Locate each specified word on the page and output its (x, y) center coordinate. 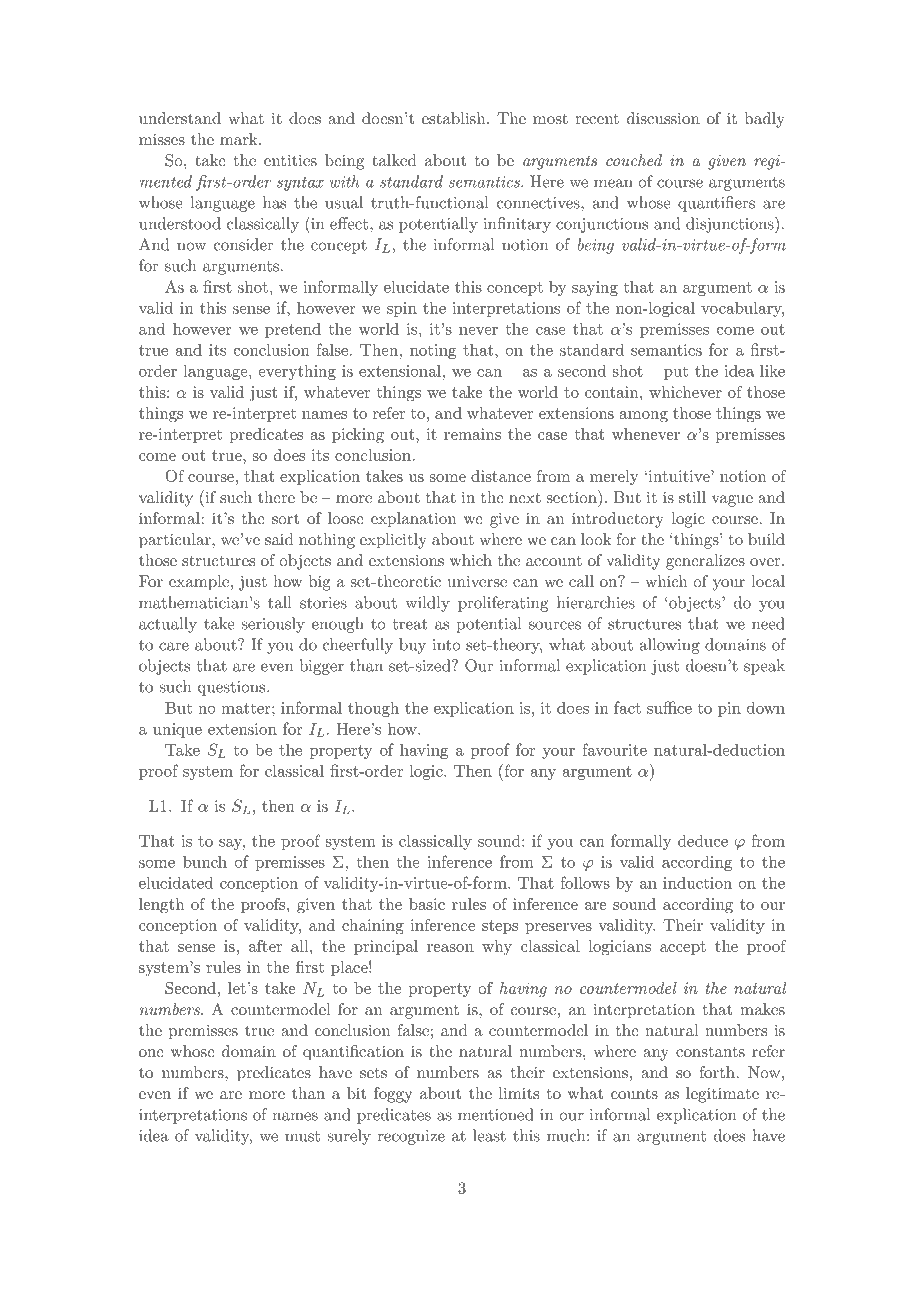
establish (455, 118)
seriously (273, 625)
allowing (669, 646)
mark (240, 139)
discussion (663, 118)
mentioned (496, 1114)
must (302, 1136)
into (447, 645)
